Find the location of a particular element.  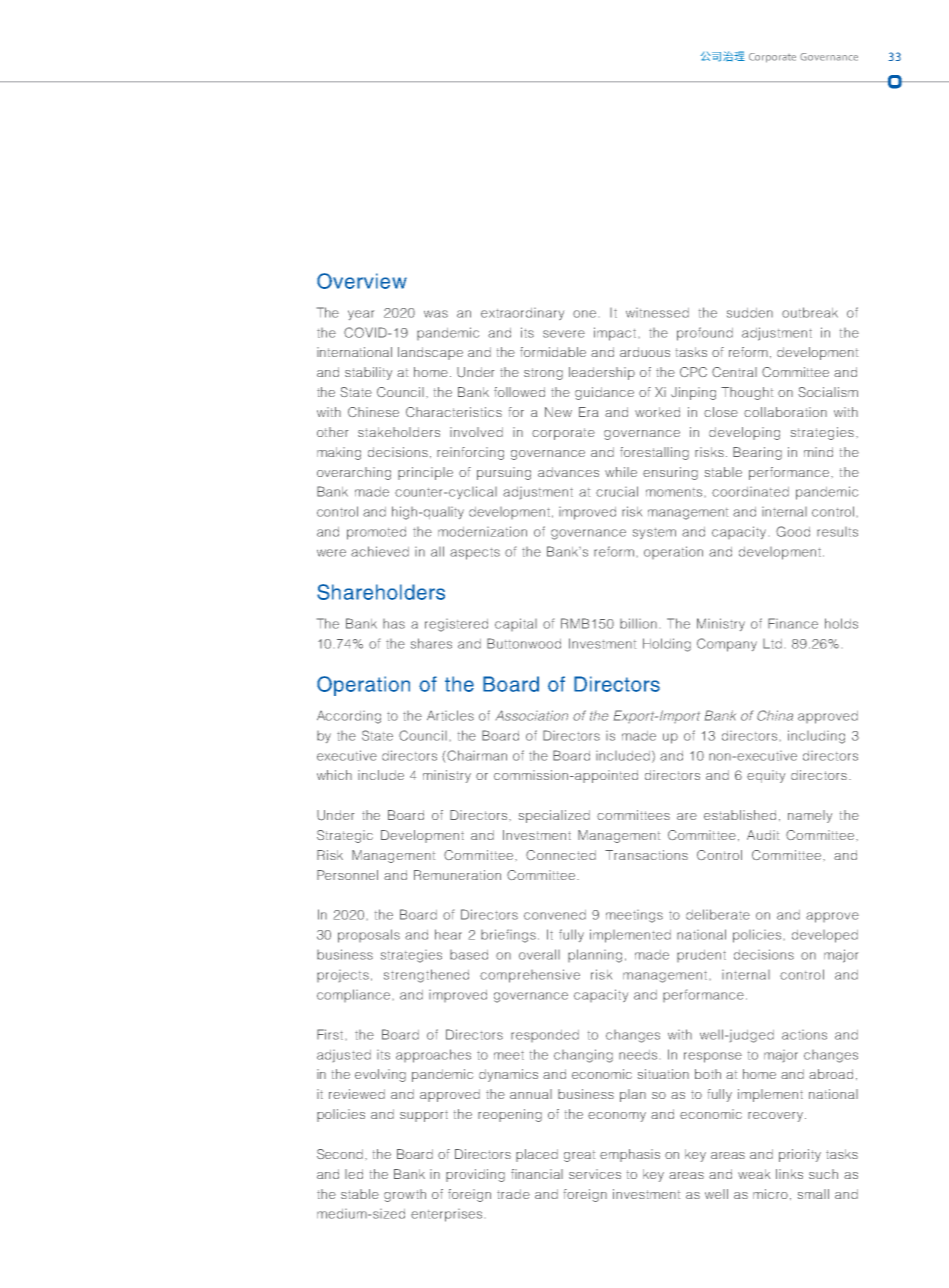

services is located at coordinates (595, 1174).
